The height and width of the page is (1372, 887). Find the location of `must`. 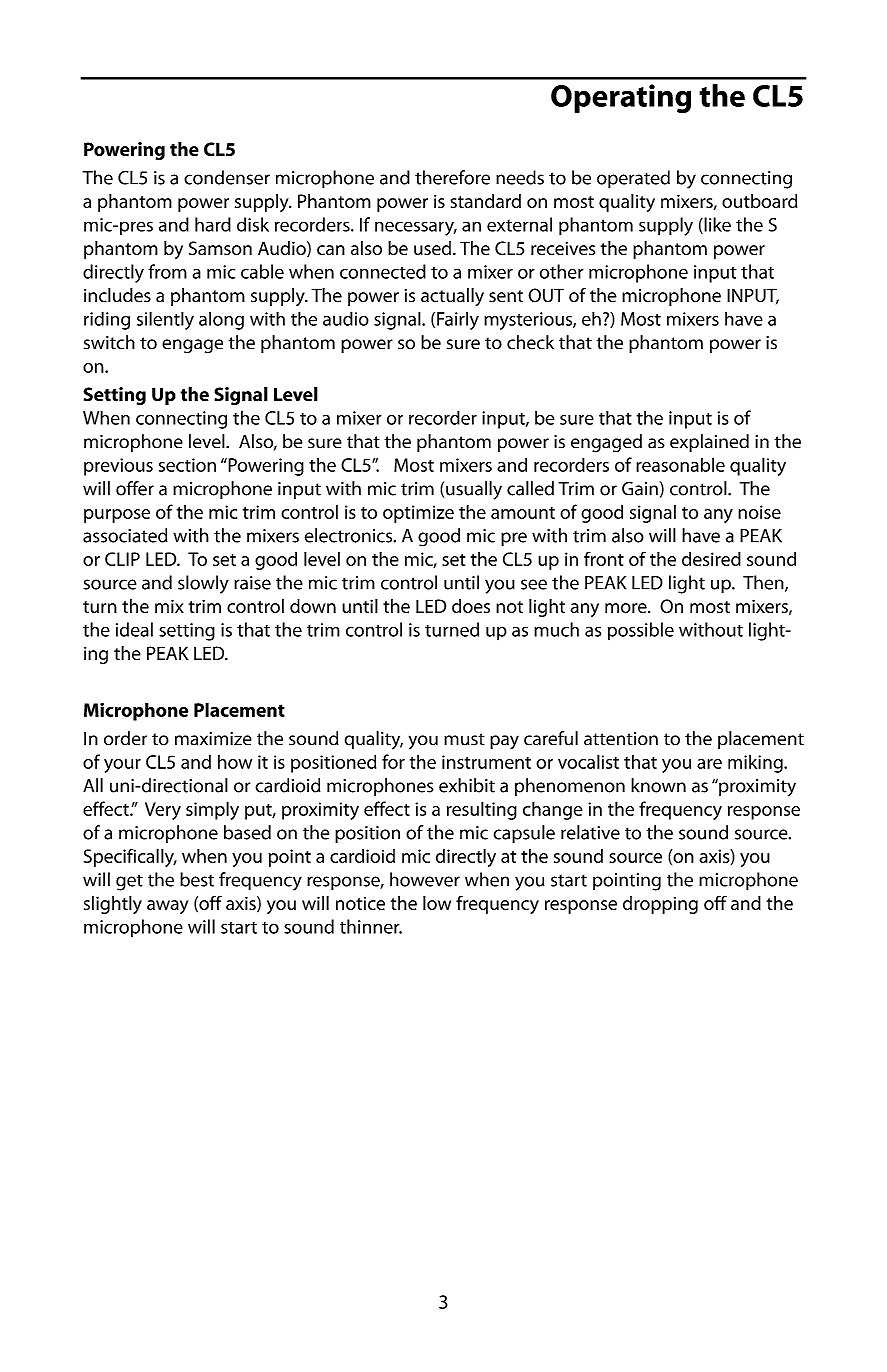

must is located at coordinates (464, 739).
